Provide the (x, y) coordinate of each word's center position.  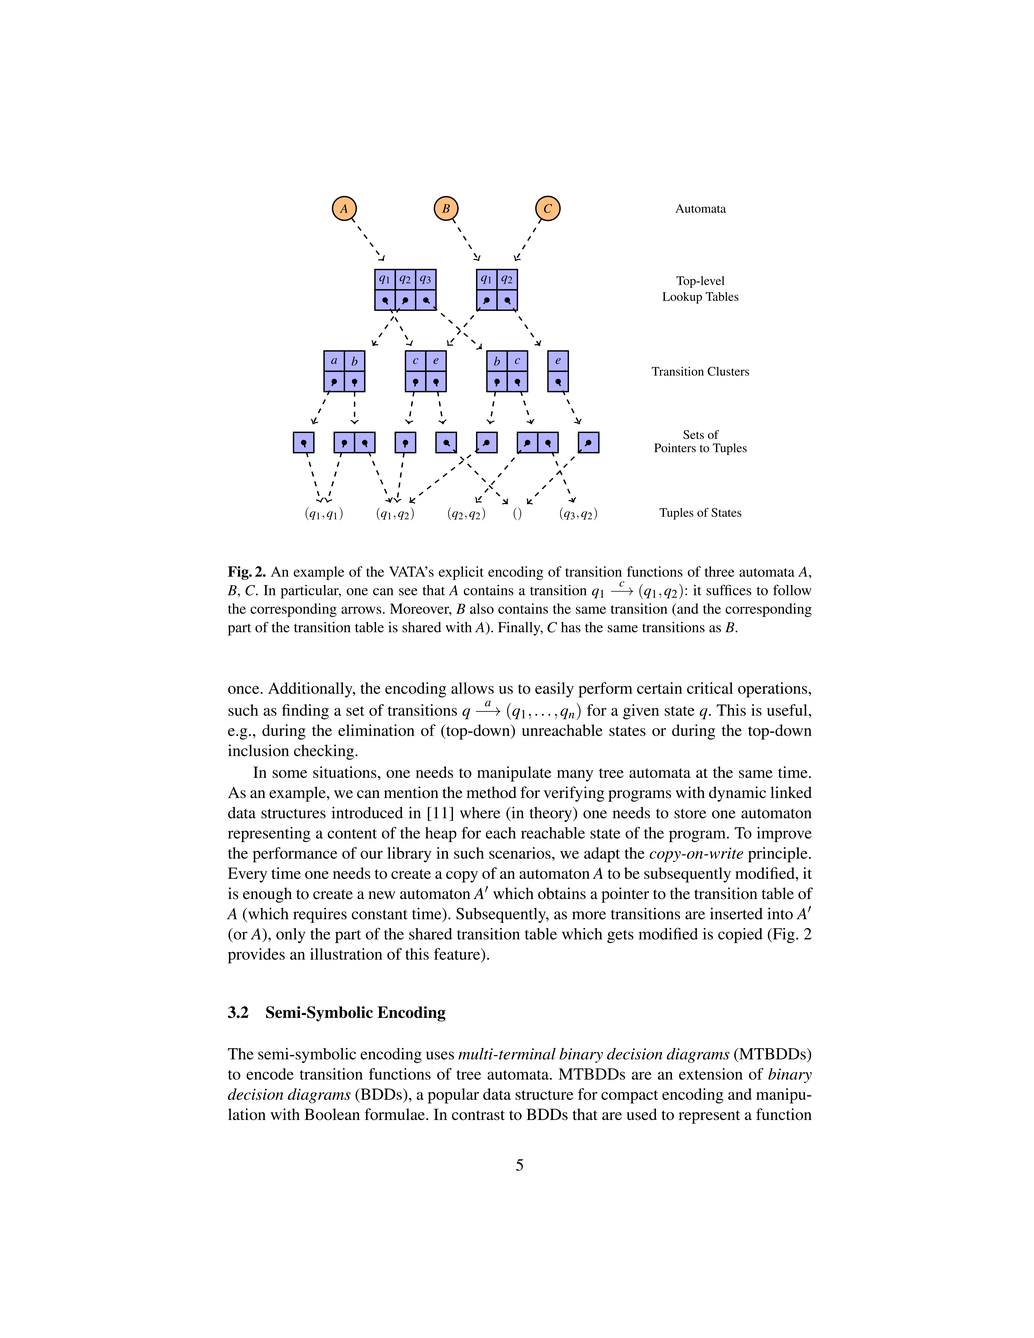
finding (305, 712)
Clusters (728, 371)
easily (554, 690)
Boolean (332, 1114)
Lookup (682, 298)
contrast (478, 1115)
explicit (461, 573)
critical (710, 688)
